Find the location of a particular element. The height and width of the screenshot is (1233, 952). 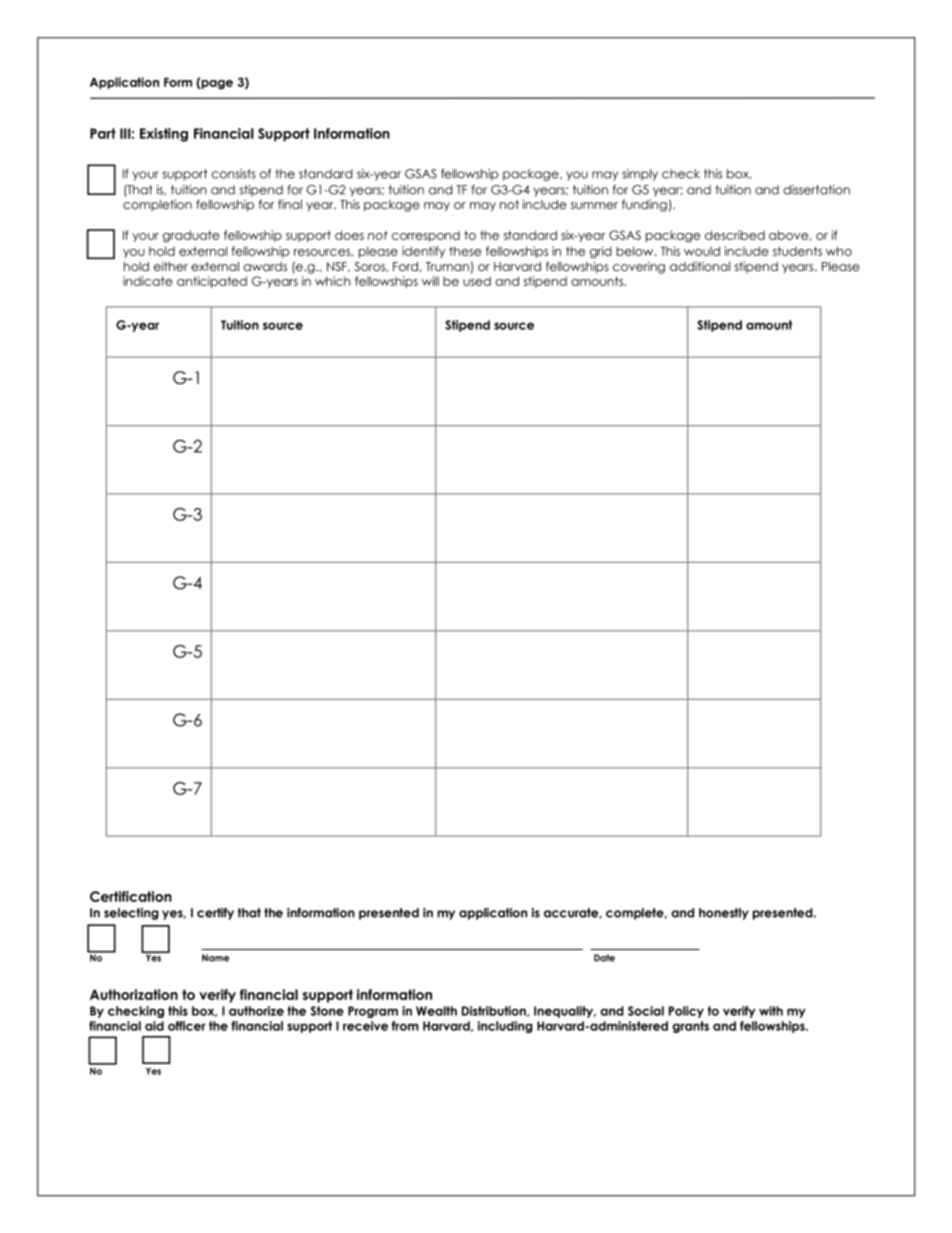

consists is located at coordinates (234, 174).
